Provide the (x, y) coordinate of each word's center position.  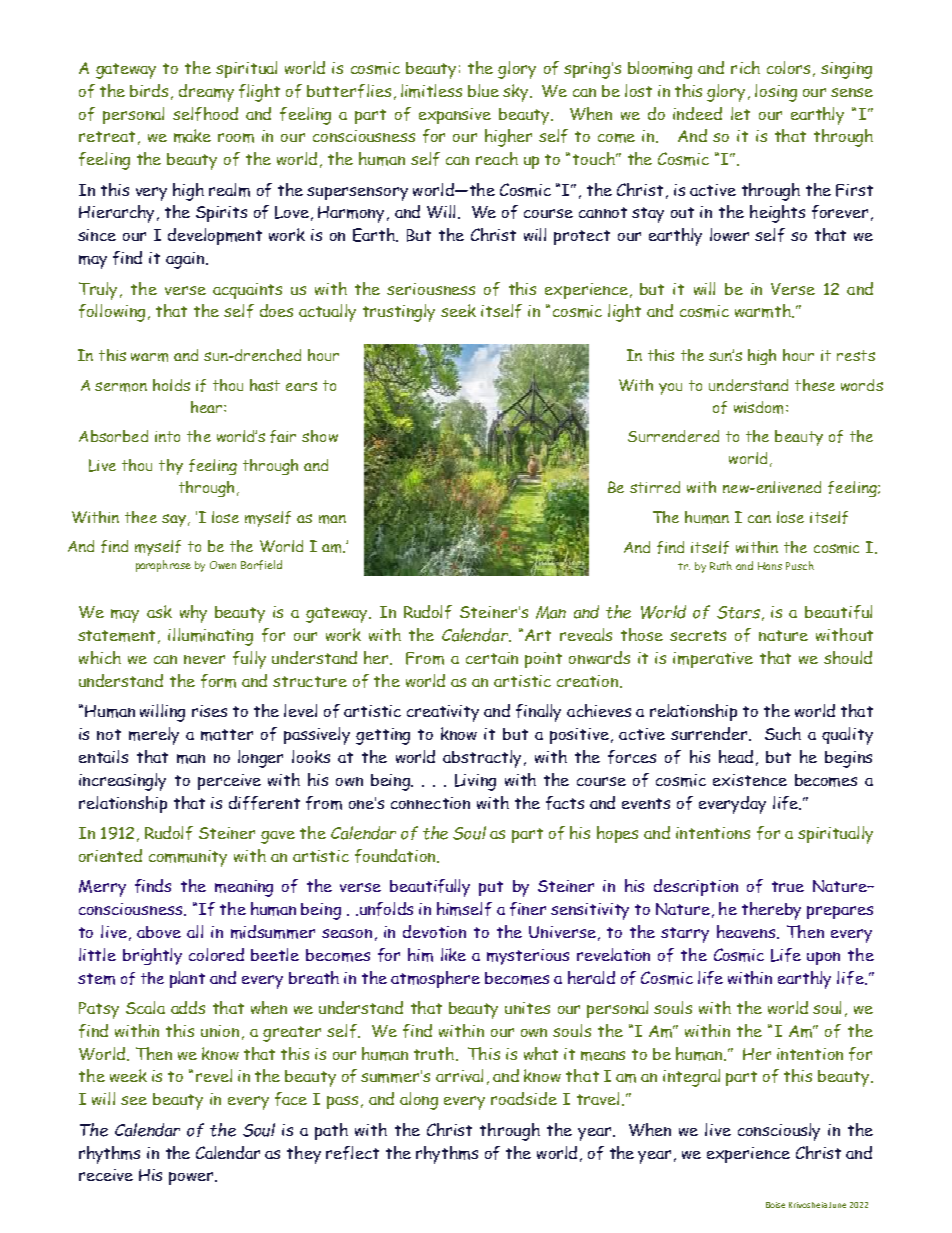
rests (856, 355)
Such (783, 733)
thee (141, 517)
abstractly (482, 759)
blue (483, 90)
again (185, 260)
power (192, 1178)
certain (492, 658)
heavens (747, 932)
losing (776, 93)
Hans (770, 566)
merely (154, 736)
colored (216, 954)
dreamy (206, 93)
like (453, 954)
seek (458, 310)
